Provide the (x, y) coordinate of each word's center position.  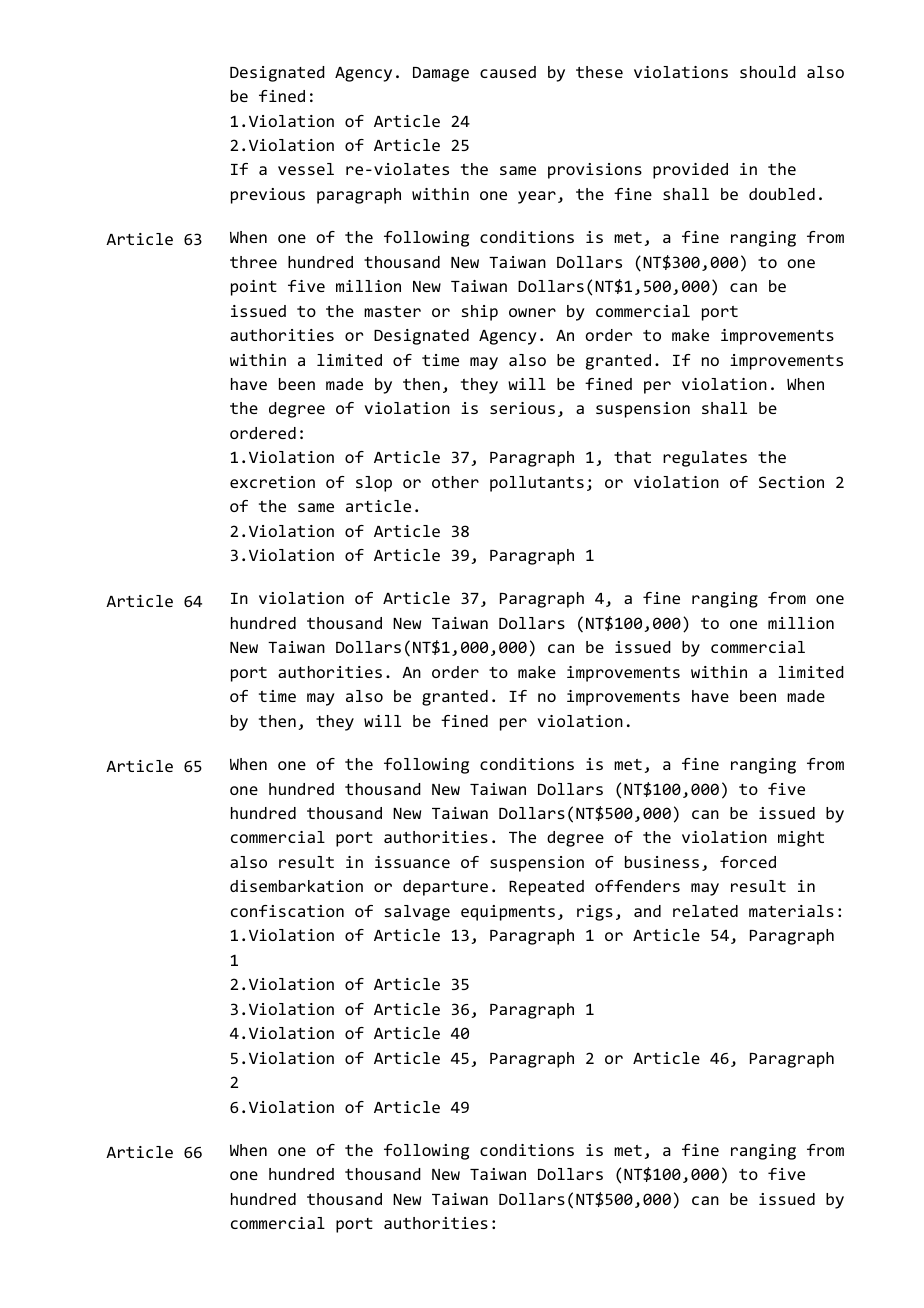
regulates (705, 459)
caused (508, 72)
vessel (306, 169)
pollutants (537, 484)
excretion (272, 482)
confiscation (287, 911)
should (768, 72)
